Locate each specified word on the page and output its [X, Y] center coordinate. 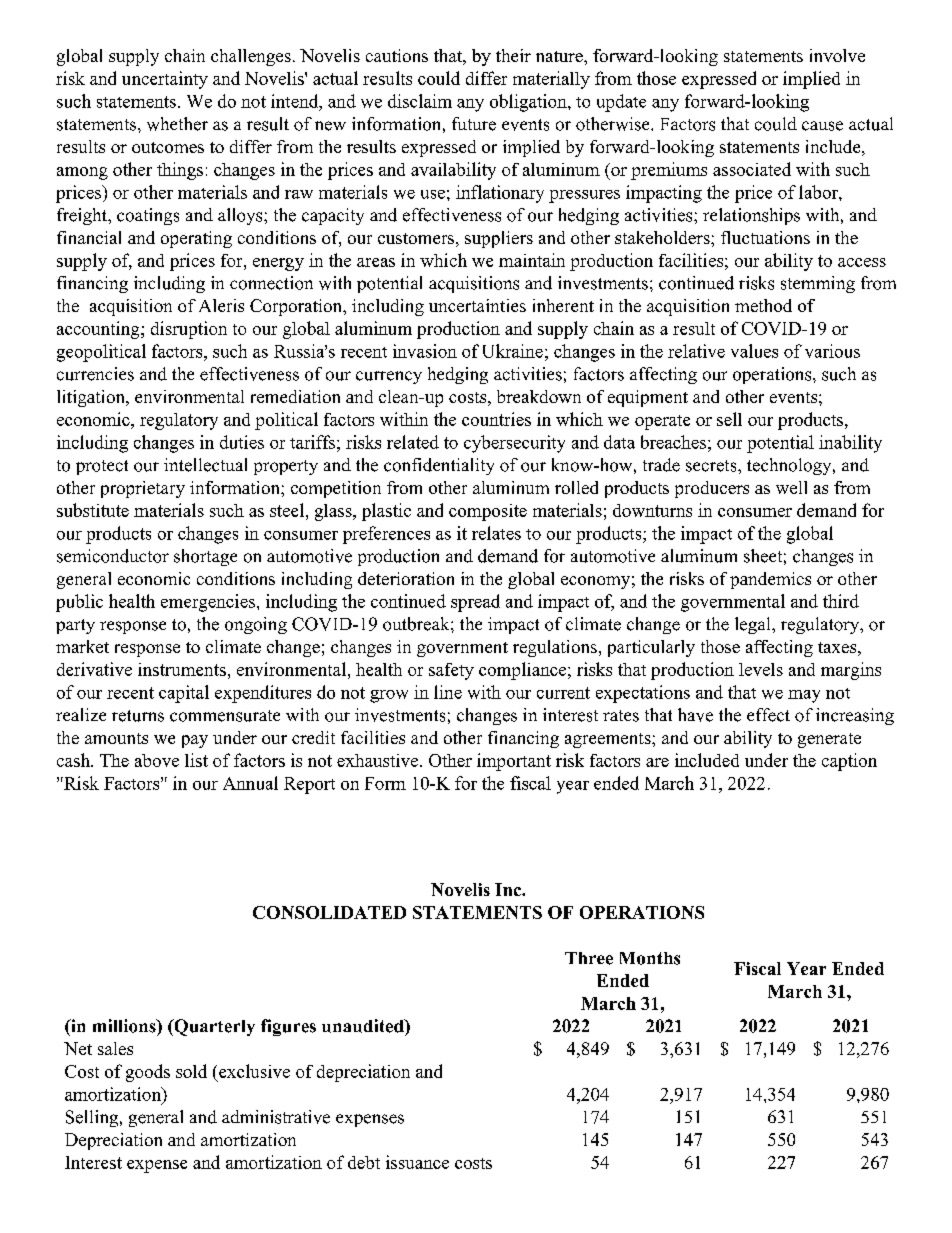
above [157, 760]
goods [148, 1073]
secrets [712, 466]
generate [829, 740]
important [514, 762]
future [474, 124]
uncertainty [165, 80]
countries [496, 419]
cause [822, 126]
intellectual [205, 465]
